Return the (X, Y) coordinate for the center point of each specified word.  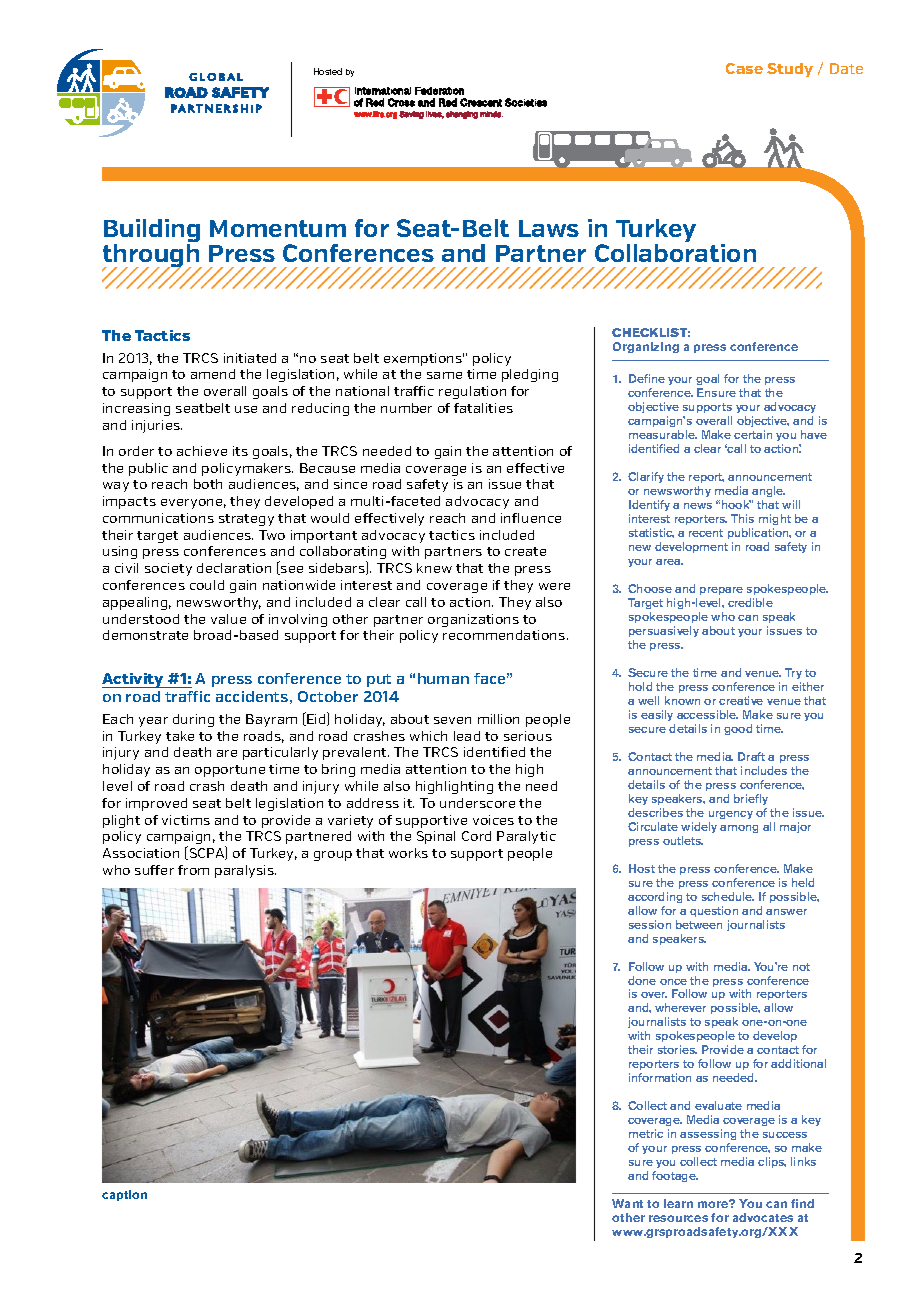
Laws (549, 228)
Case (744, 68)
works (408, 853)
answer (786, 912)
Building (152, 232)
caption (124, 1195)
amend (213, 374)
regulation (472, 392)
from (193, 870)
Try (793, 673)
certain (753, 434)
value (228, 619)
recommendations (505, 635)
